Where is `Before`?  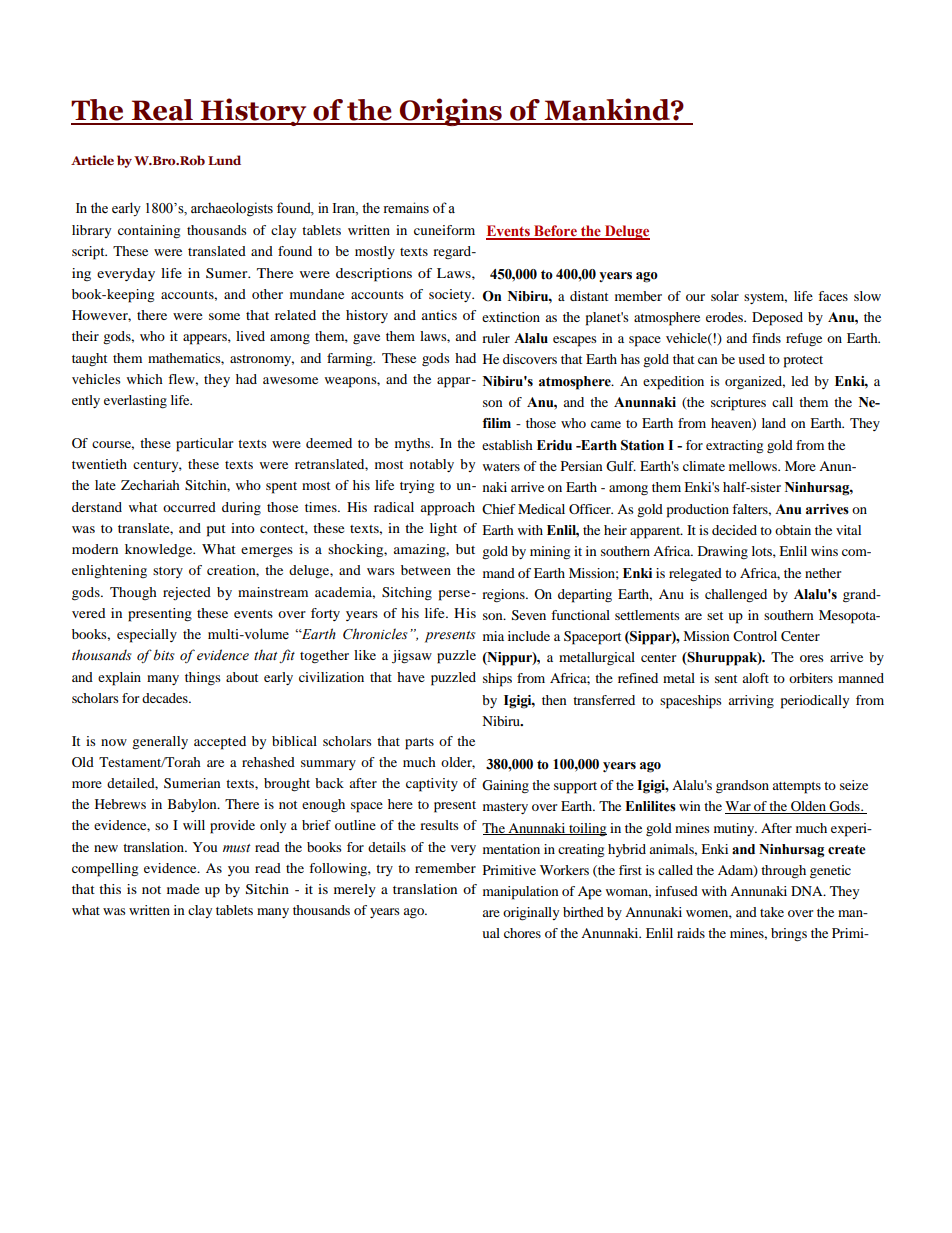
Before is located at coordinates (555, 232).
